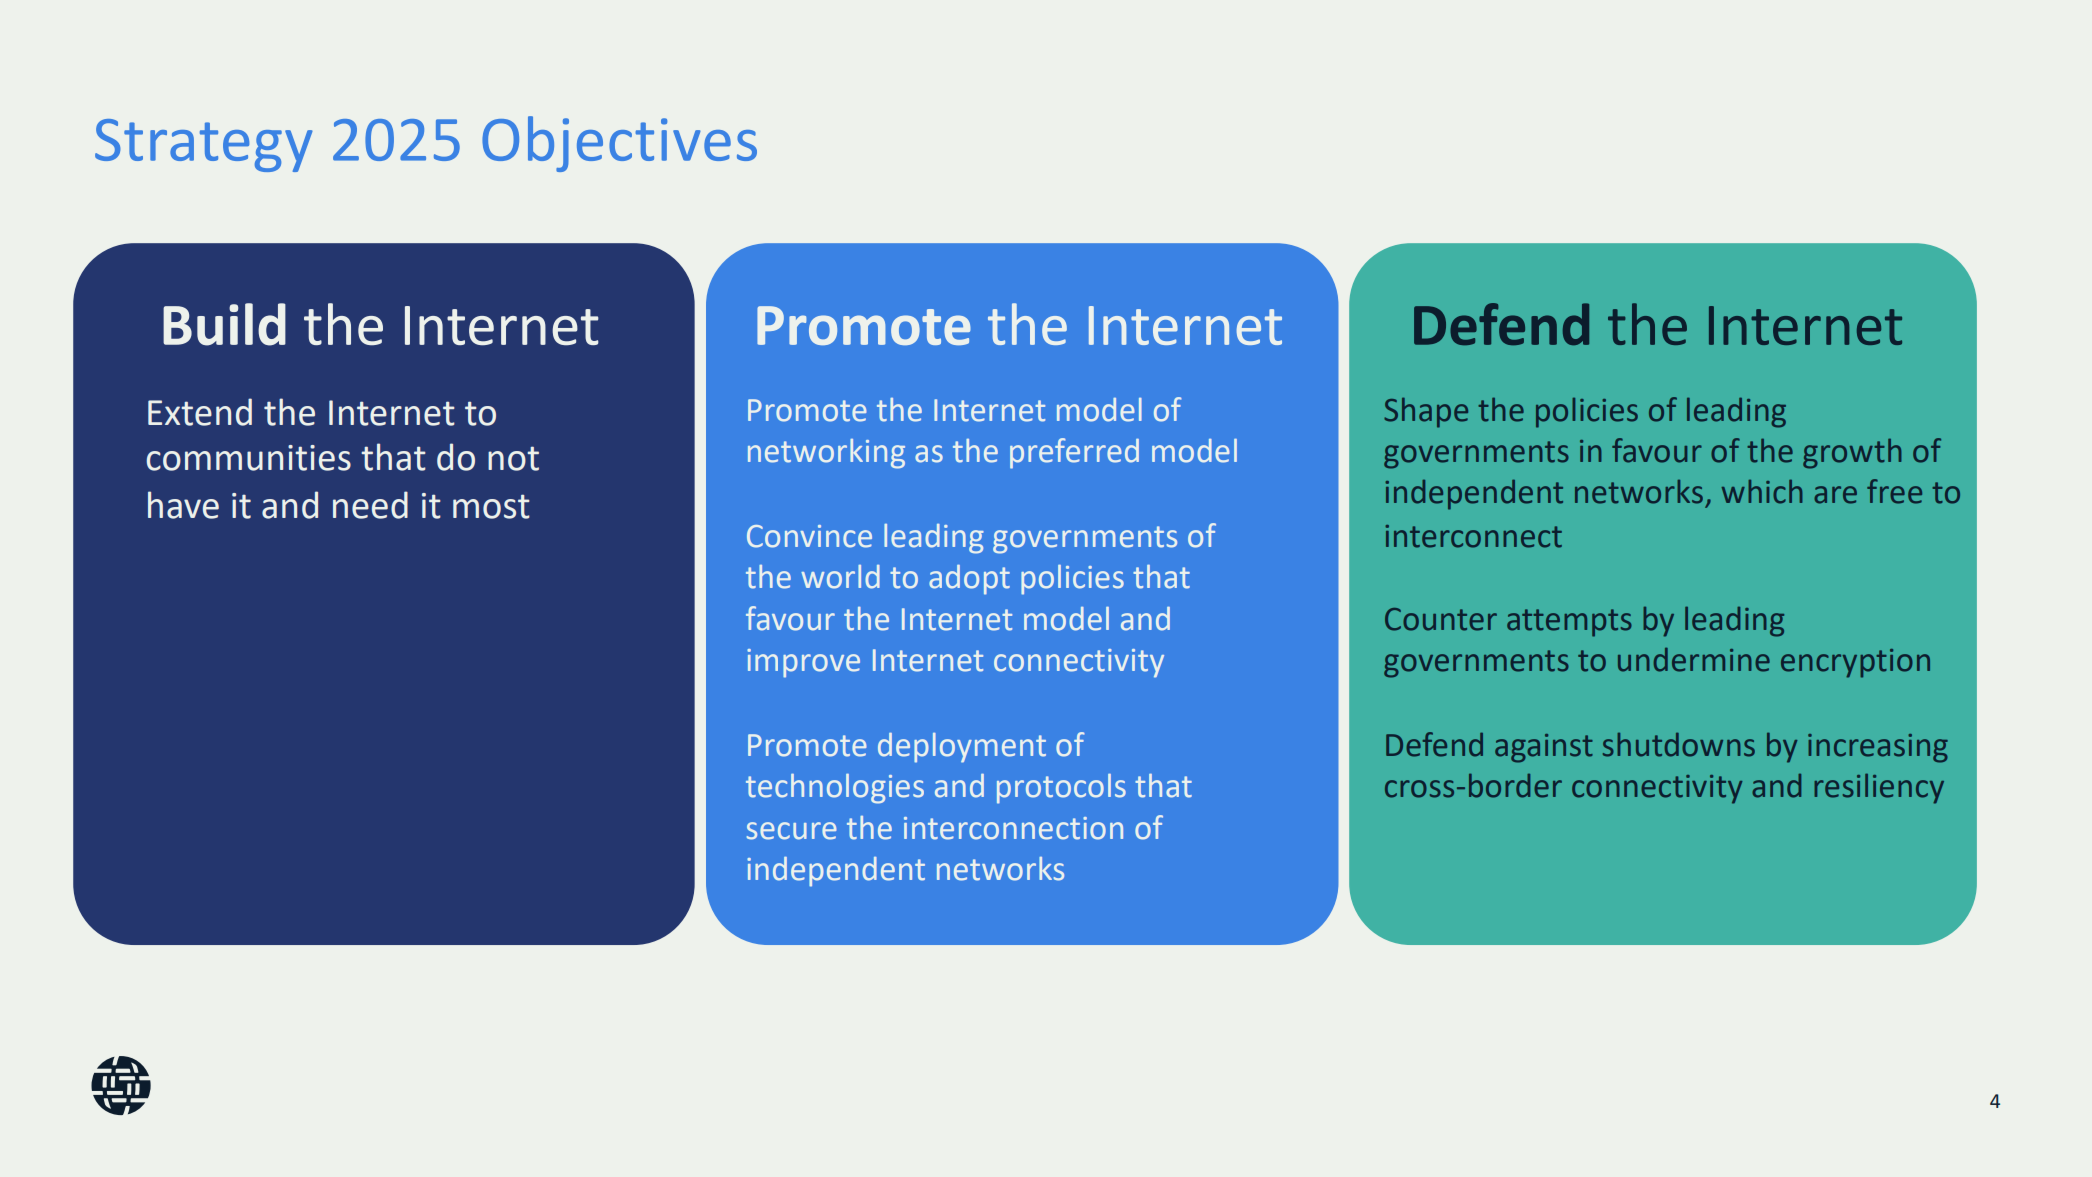 Image resolution: width=2092 pixels, height=1177 pixels. I want to click on adopt, so click(969, 580).
